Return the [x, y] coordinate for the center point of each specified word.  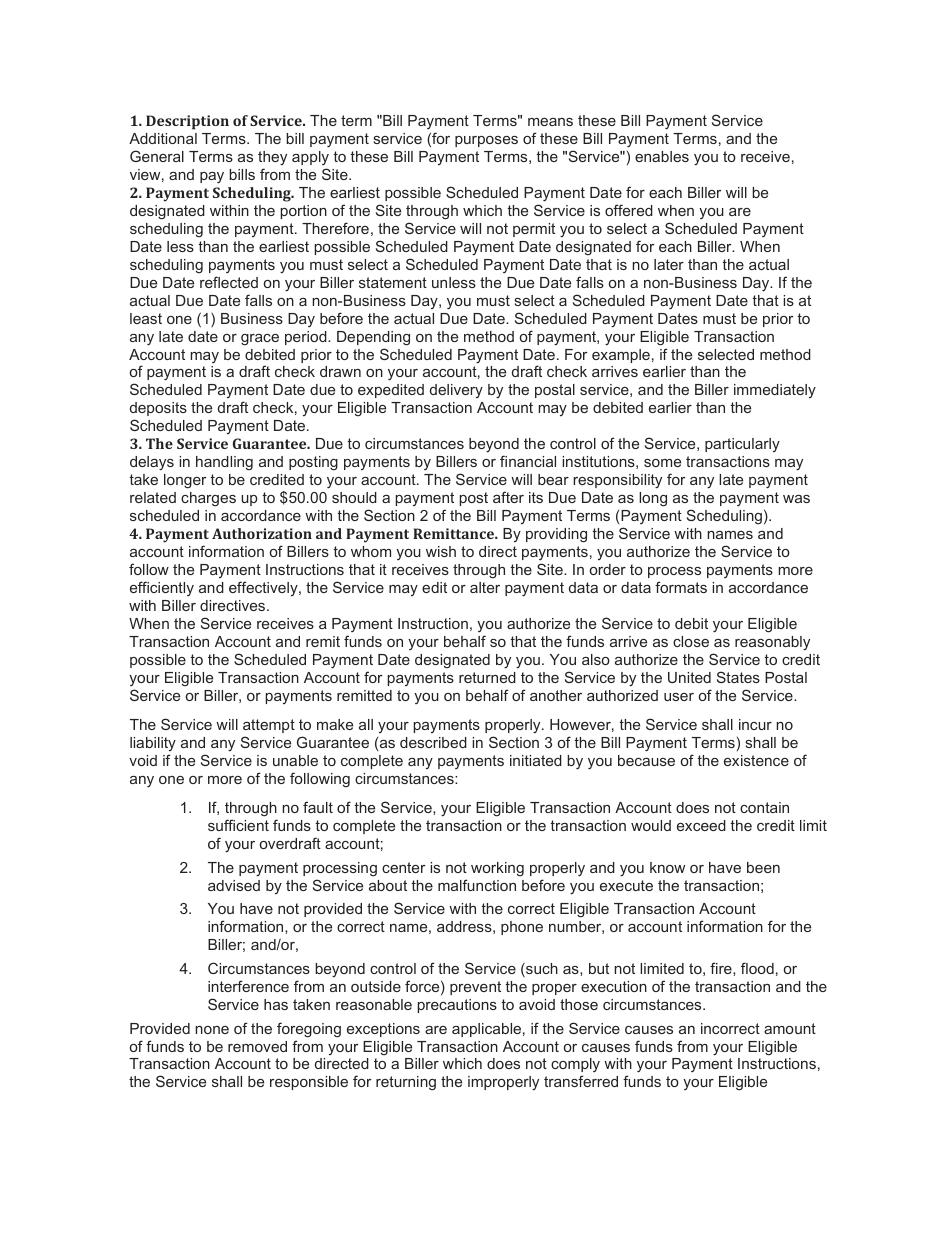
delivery [456, 391]
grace [260, 340]
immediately [775, 391]
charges [208, 499]
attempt [269, 726]
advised [234, 885]
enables [662, 156]
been [763, 867]
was [796, 499]
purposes [486, 141]
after [508, 497]
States [738, 677]
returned [487, 677]
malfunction [477, 885]
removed [257, 1046]
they [272, 158]
